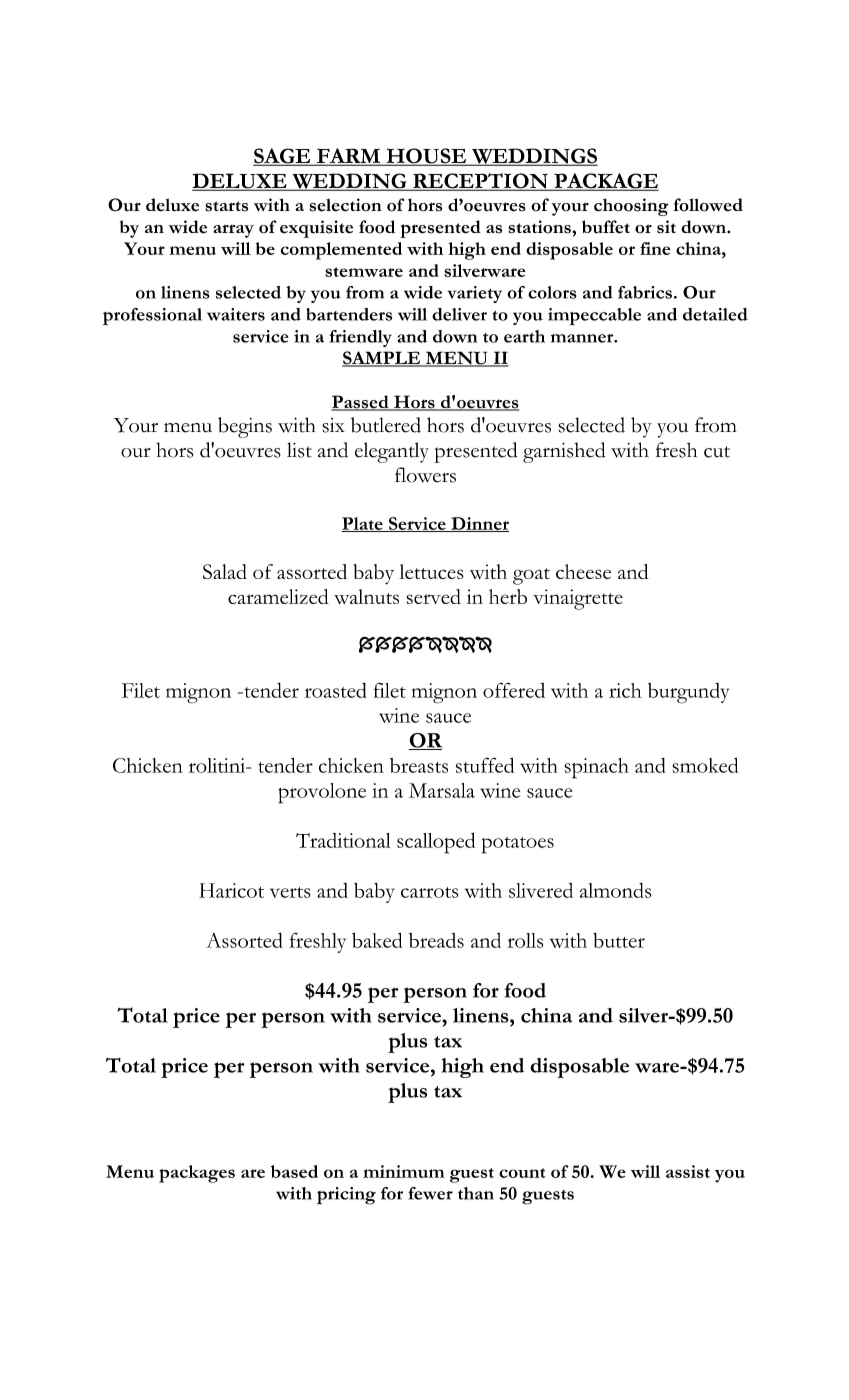 The width and height of the screenshot is (849, 1400). I want to click on smoked, so click(705, 765).
